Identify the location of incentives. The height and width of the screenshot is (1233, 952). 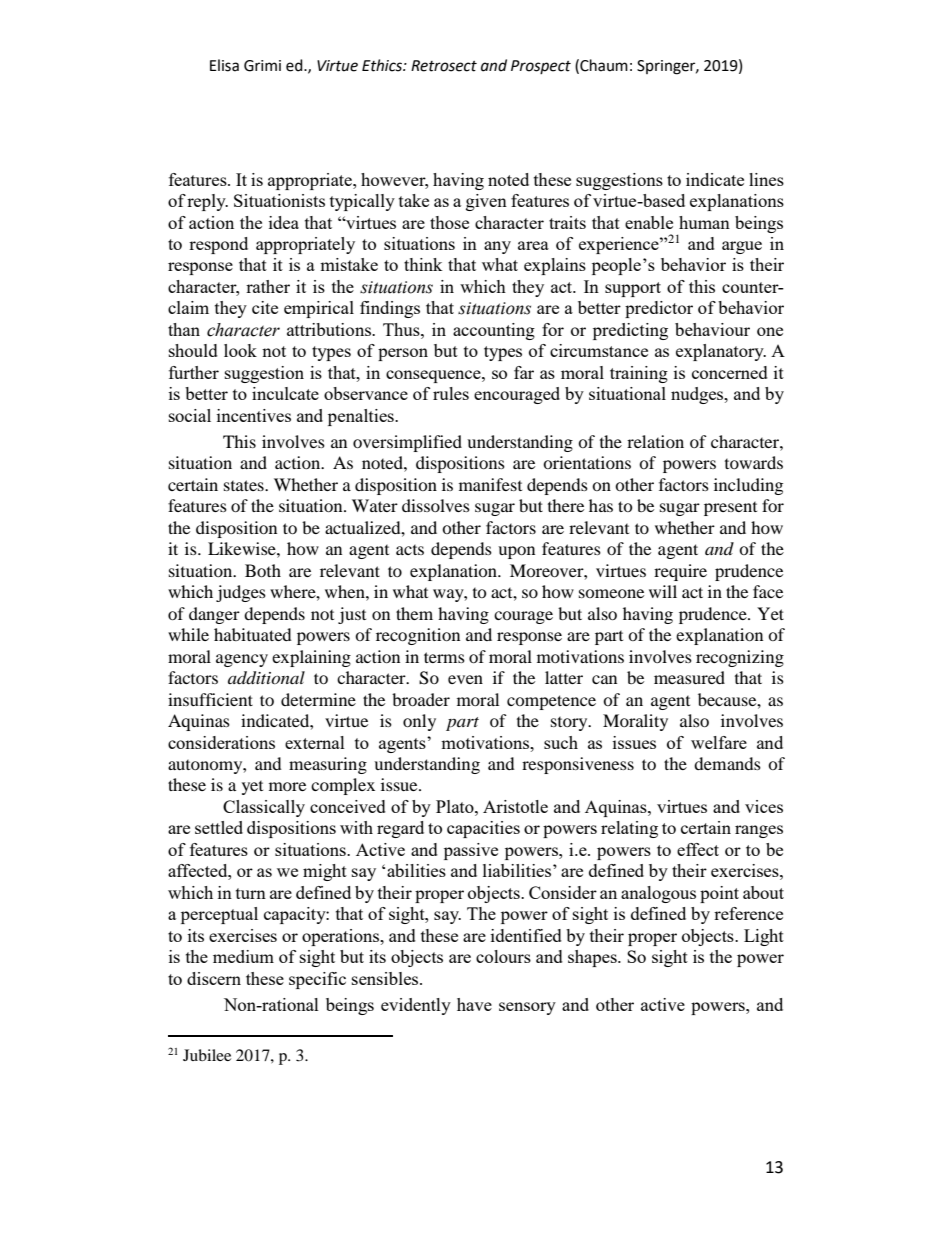
(254, 415).
